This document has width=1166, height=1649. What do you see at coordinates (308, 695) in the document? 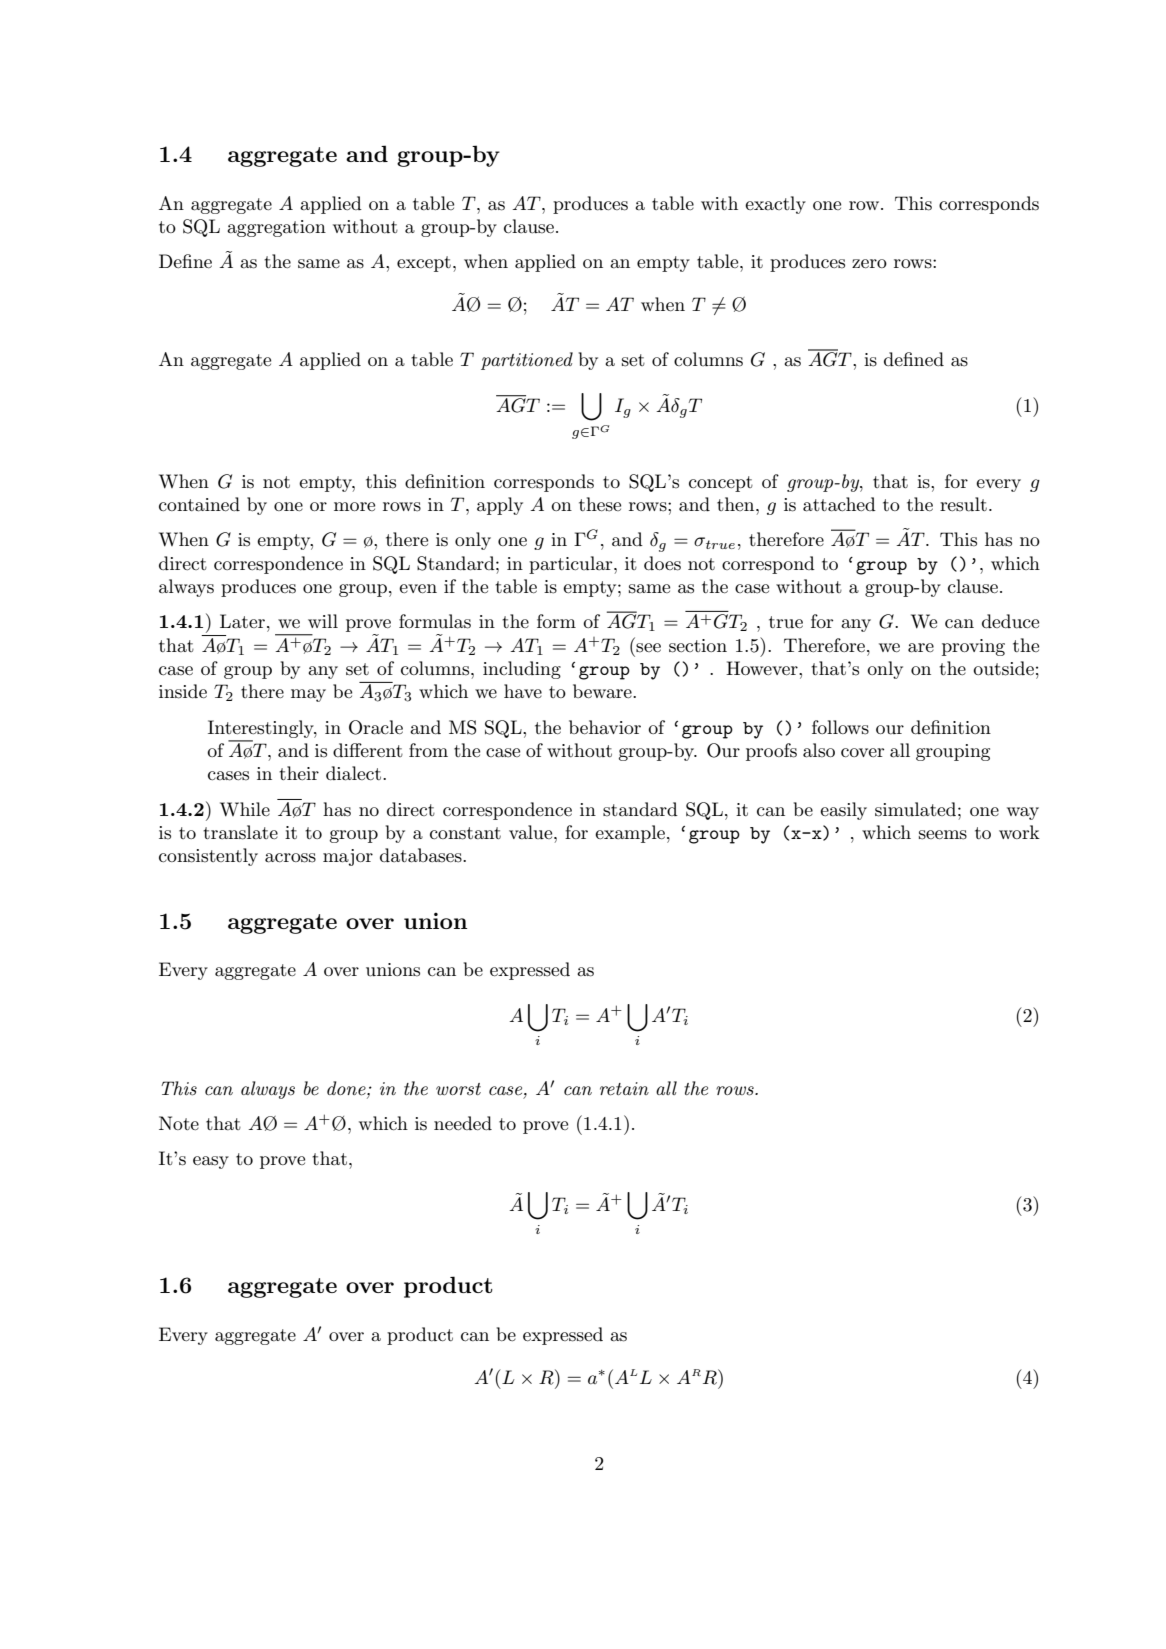
I see `may` at bounding box center [308, 695].
